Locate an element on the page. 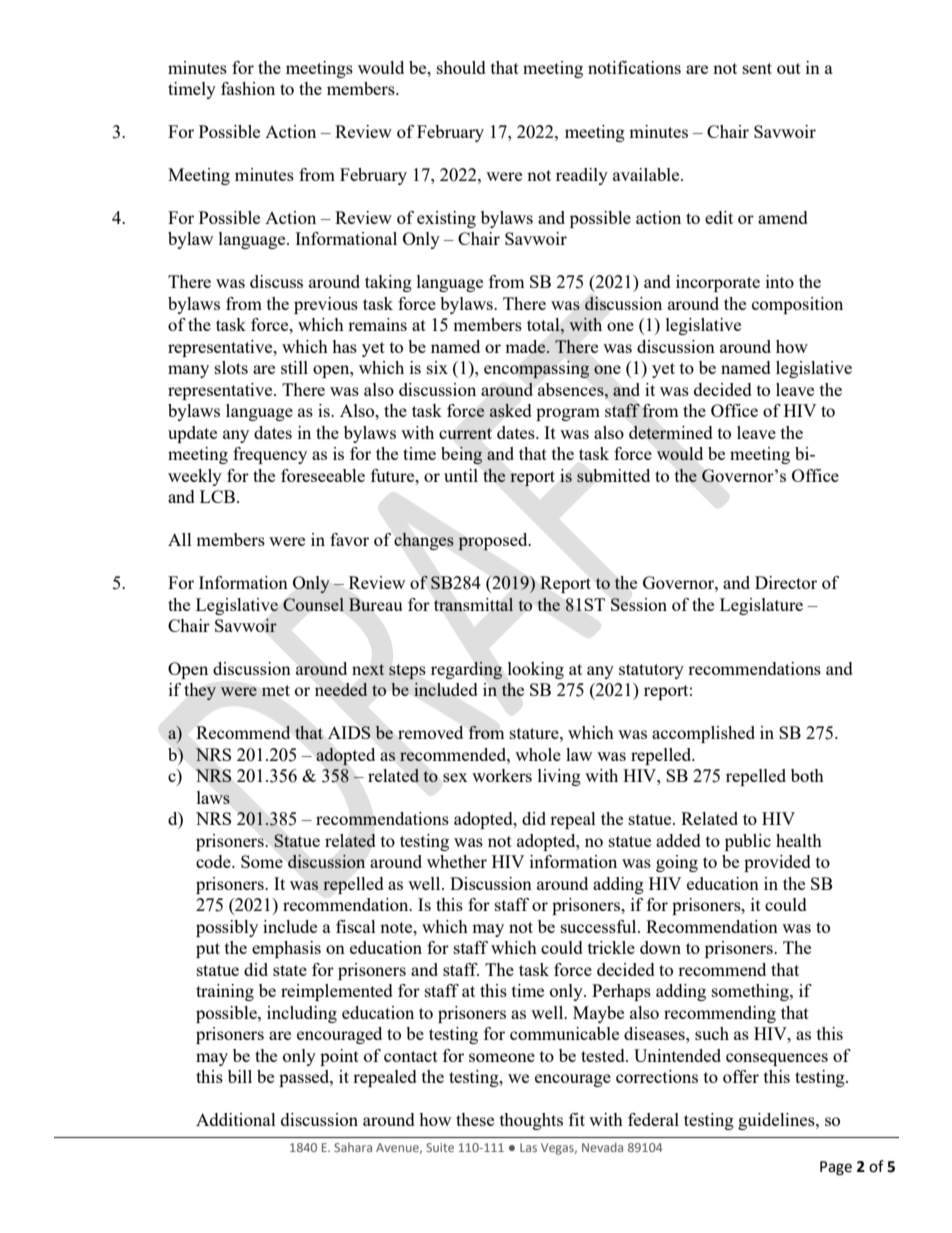 This page has width=952, height=1233. Additional is located at coordinates (236, 1119).
